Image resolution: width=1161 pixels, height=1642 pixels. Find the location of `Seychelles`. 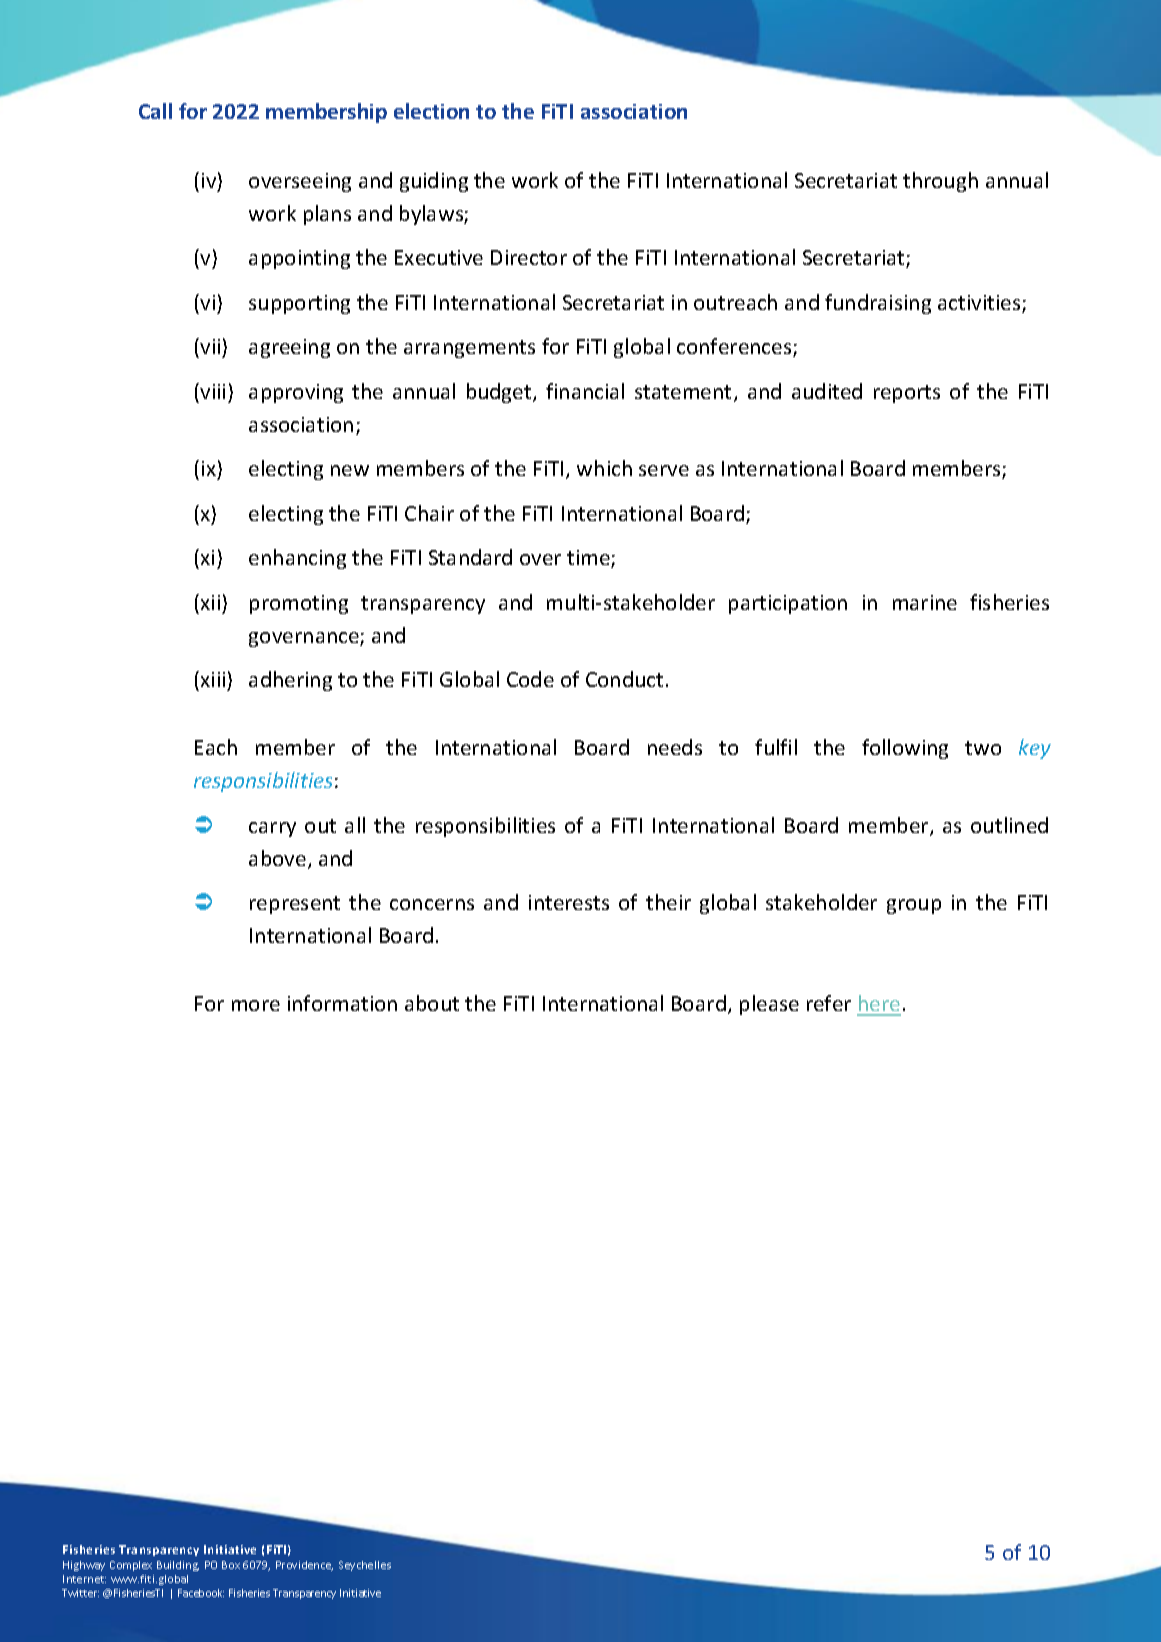

Seychelles is located at coordinates (365, 1566).
